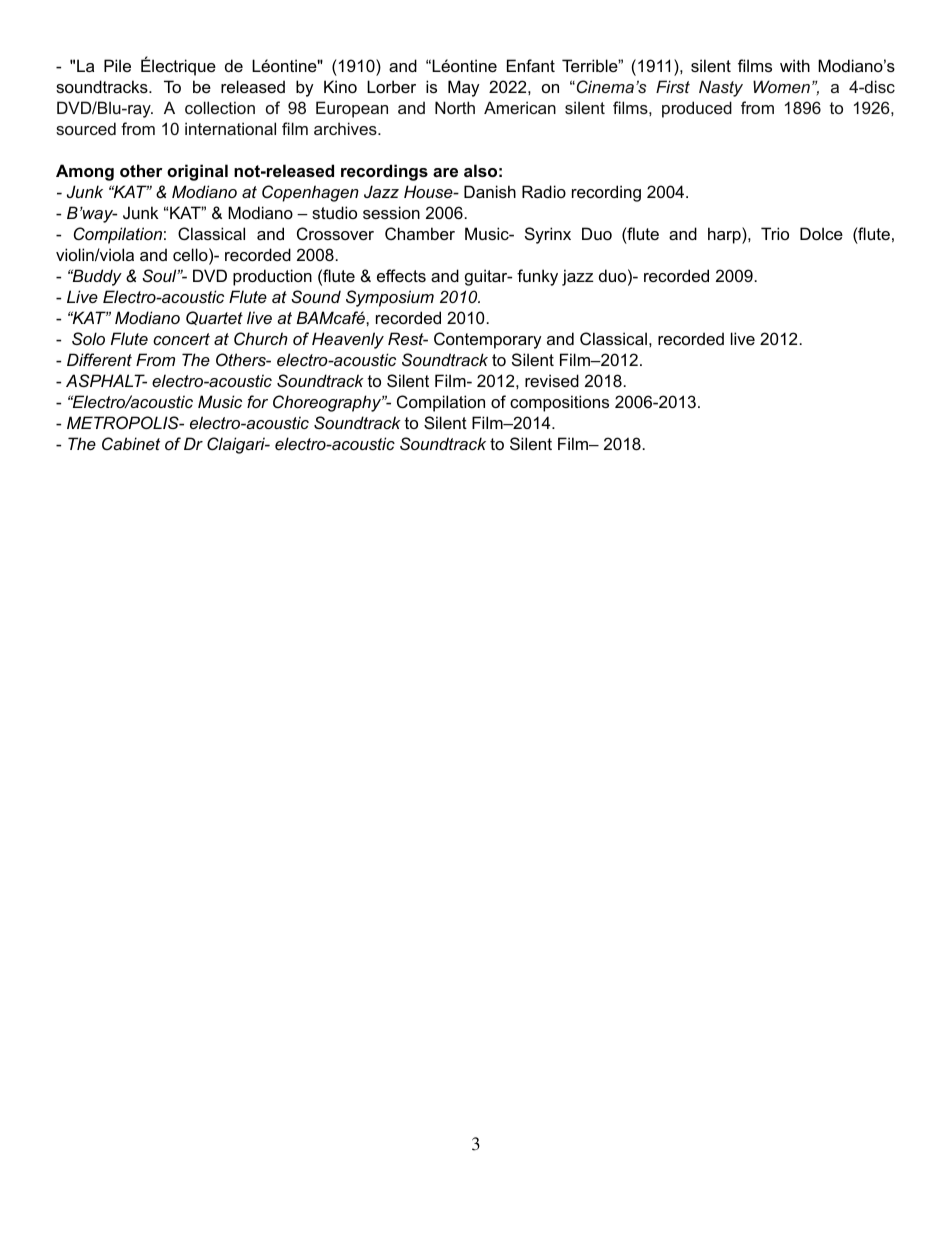 This page has width=952, height=1233. Describe the element at coordinates (445, 172) in the page. I see `are` at that location.
